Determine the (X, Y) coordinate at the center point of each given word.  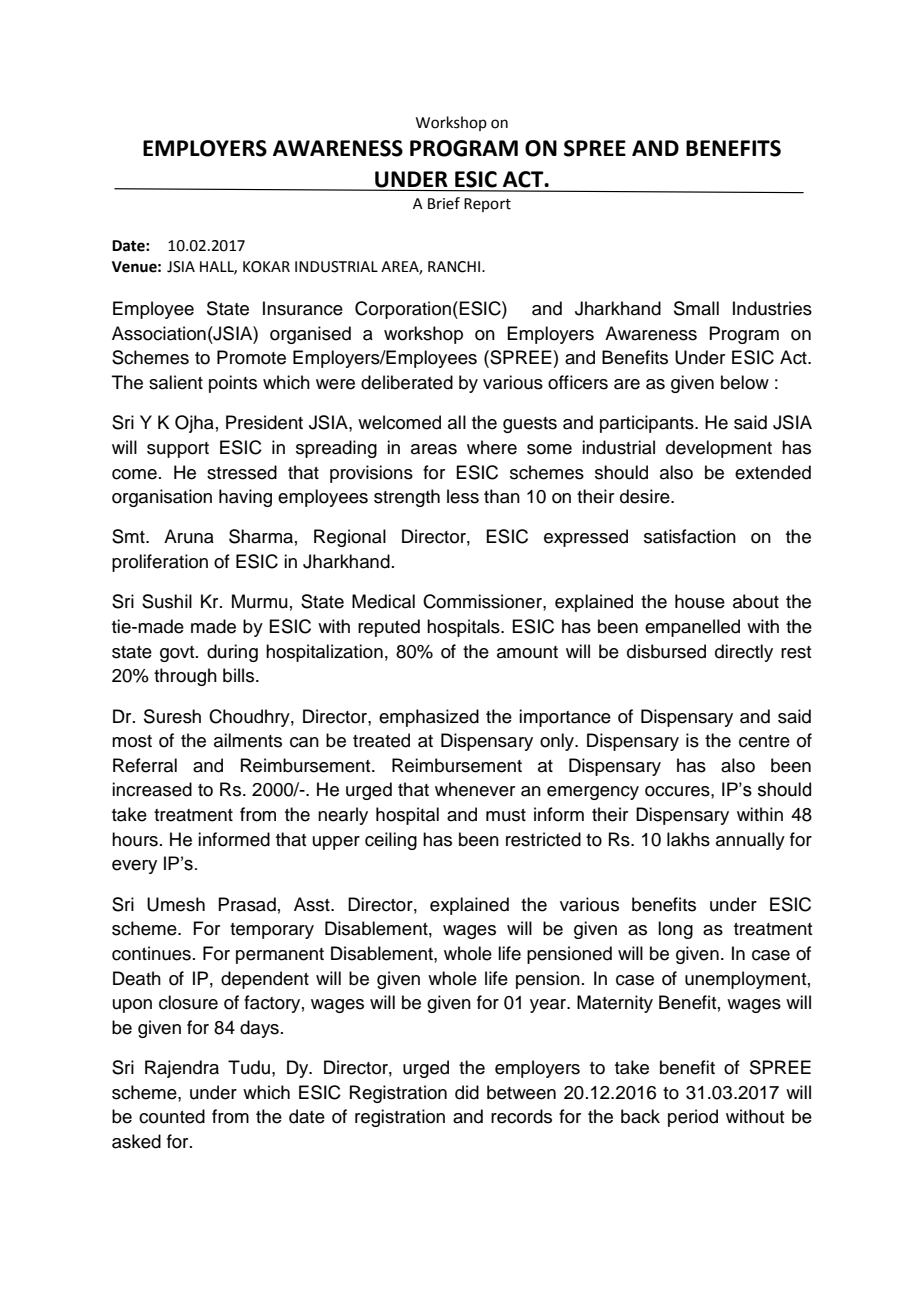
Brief (444, 203)
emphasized (429, 718)
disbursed (666, 651)
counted (172, 1116)
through (185, 677)
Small (696, 308)
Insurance (303, 308)
